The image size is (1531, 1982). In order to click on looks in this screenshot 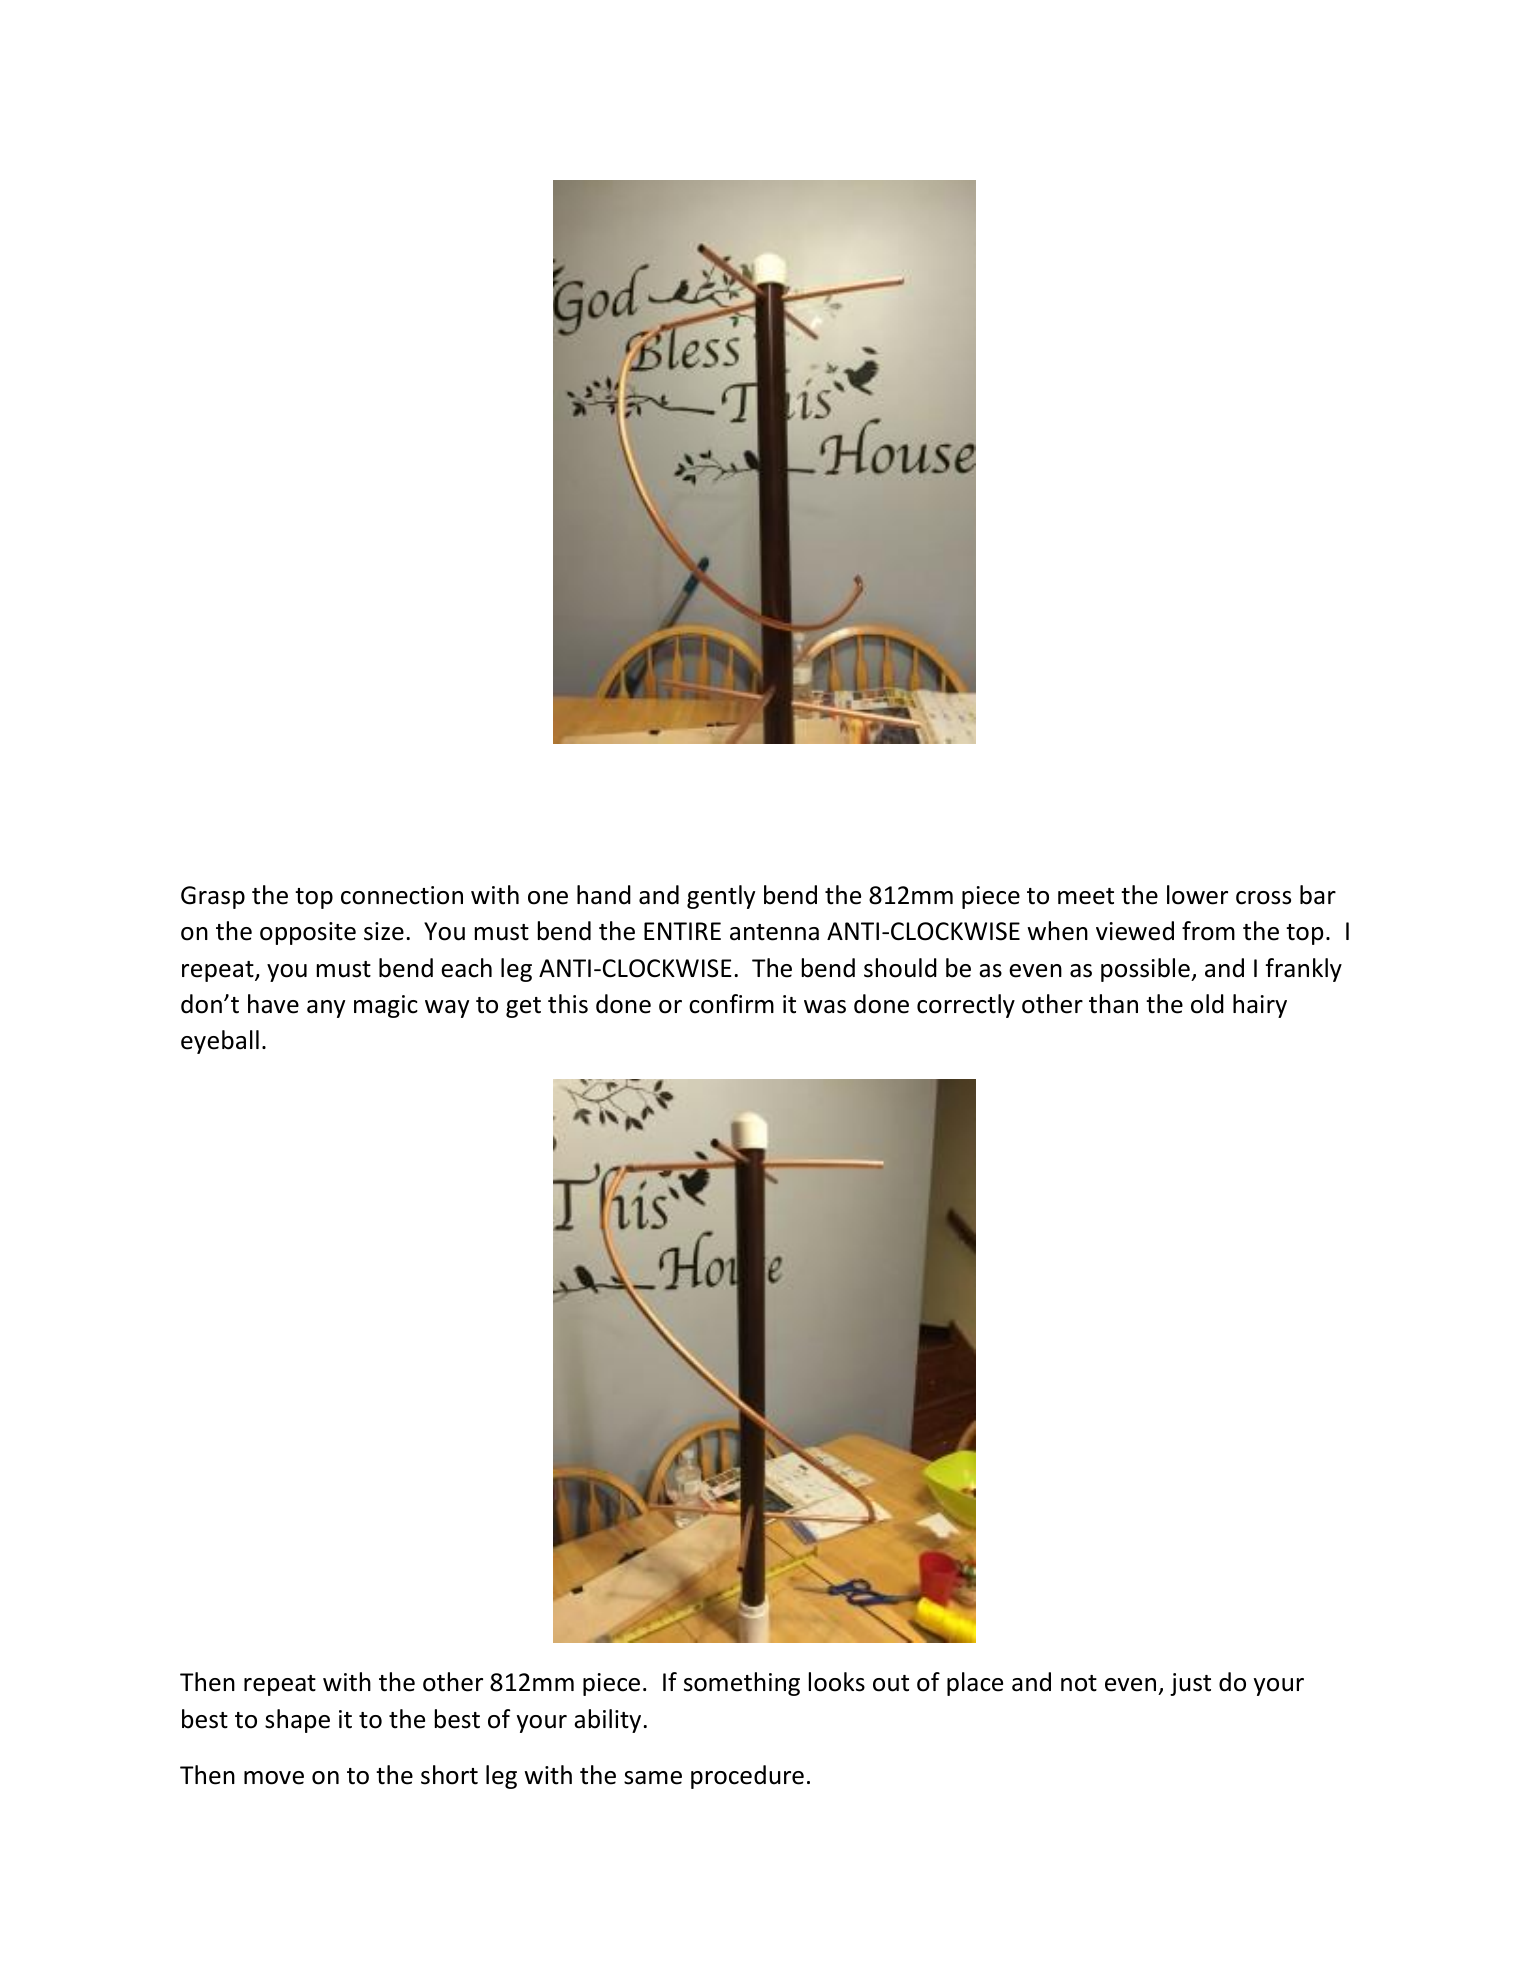, I will do `click(837, 1682)`.
